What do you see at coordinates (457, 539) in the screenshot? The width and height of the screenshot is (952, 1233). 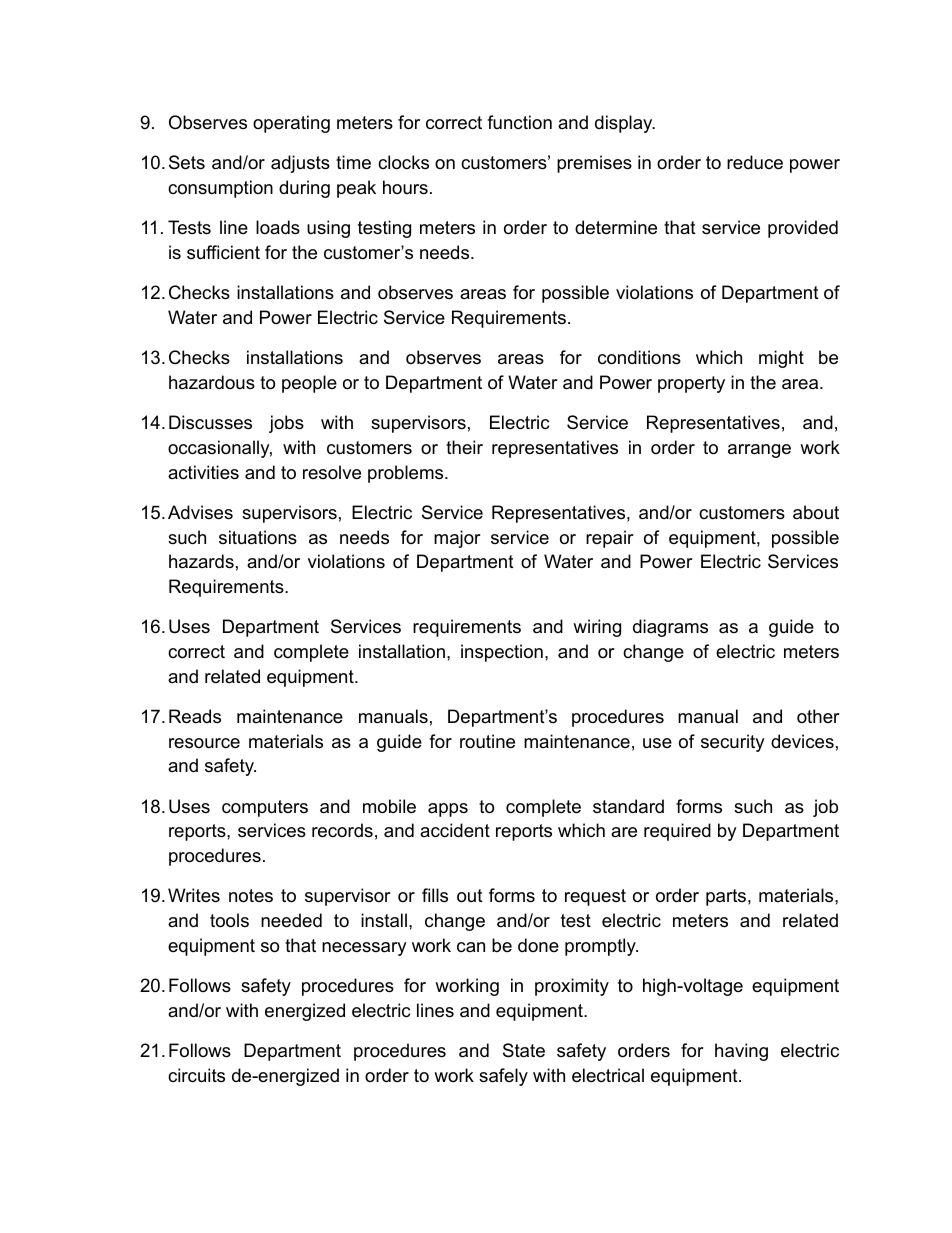 I see `major` at bounding box center [457, 539].
